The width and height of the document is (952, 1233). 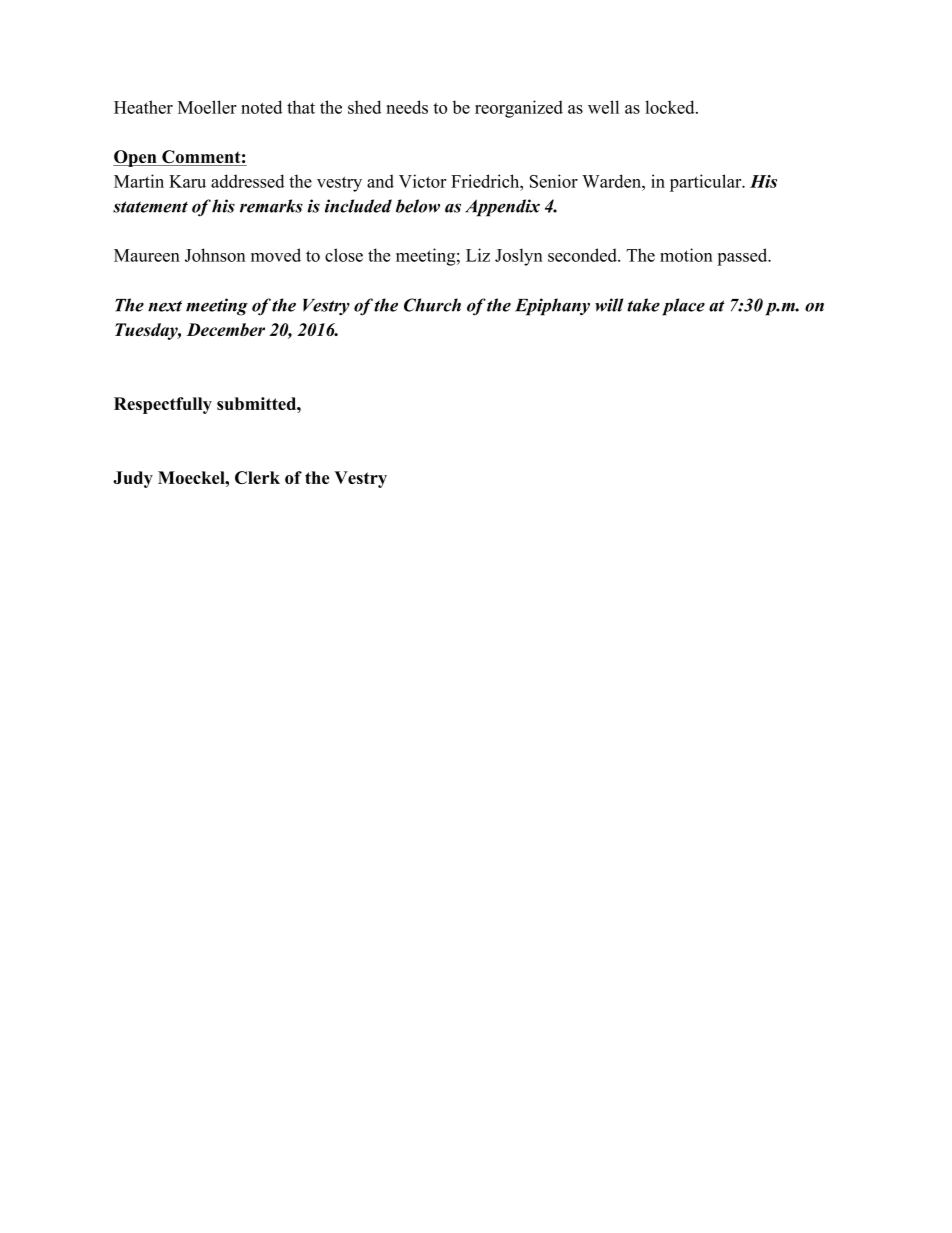 I want to click on locked, so click(x=671, y=107).
